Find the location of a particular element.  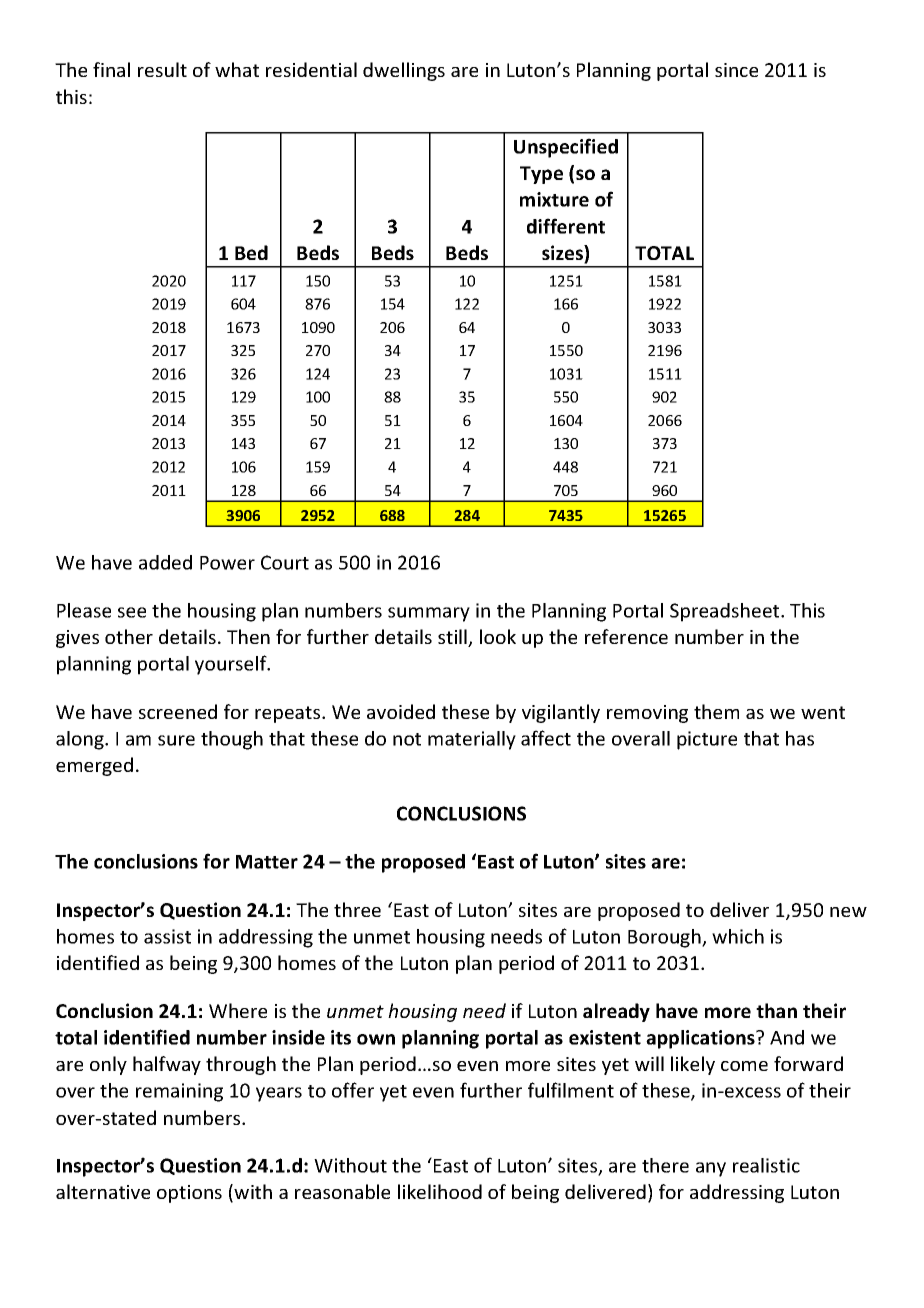

dwellings is located at coordinates (404, 71).
